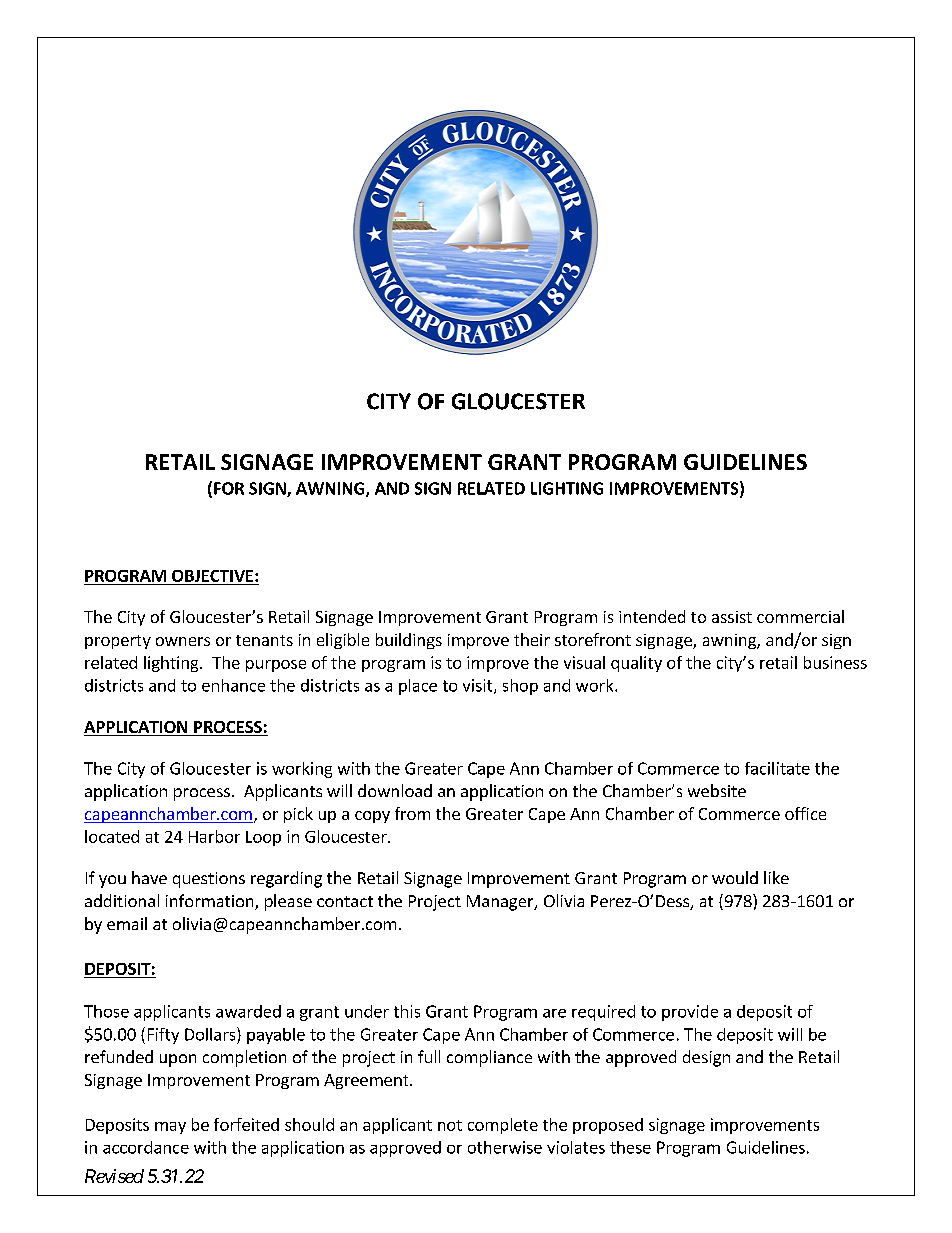 The height and width of the screenshot is (1233, 952). Describe the element at coordinates (777, 768) in the screenshot. I see `facilitate` at that location.
